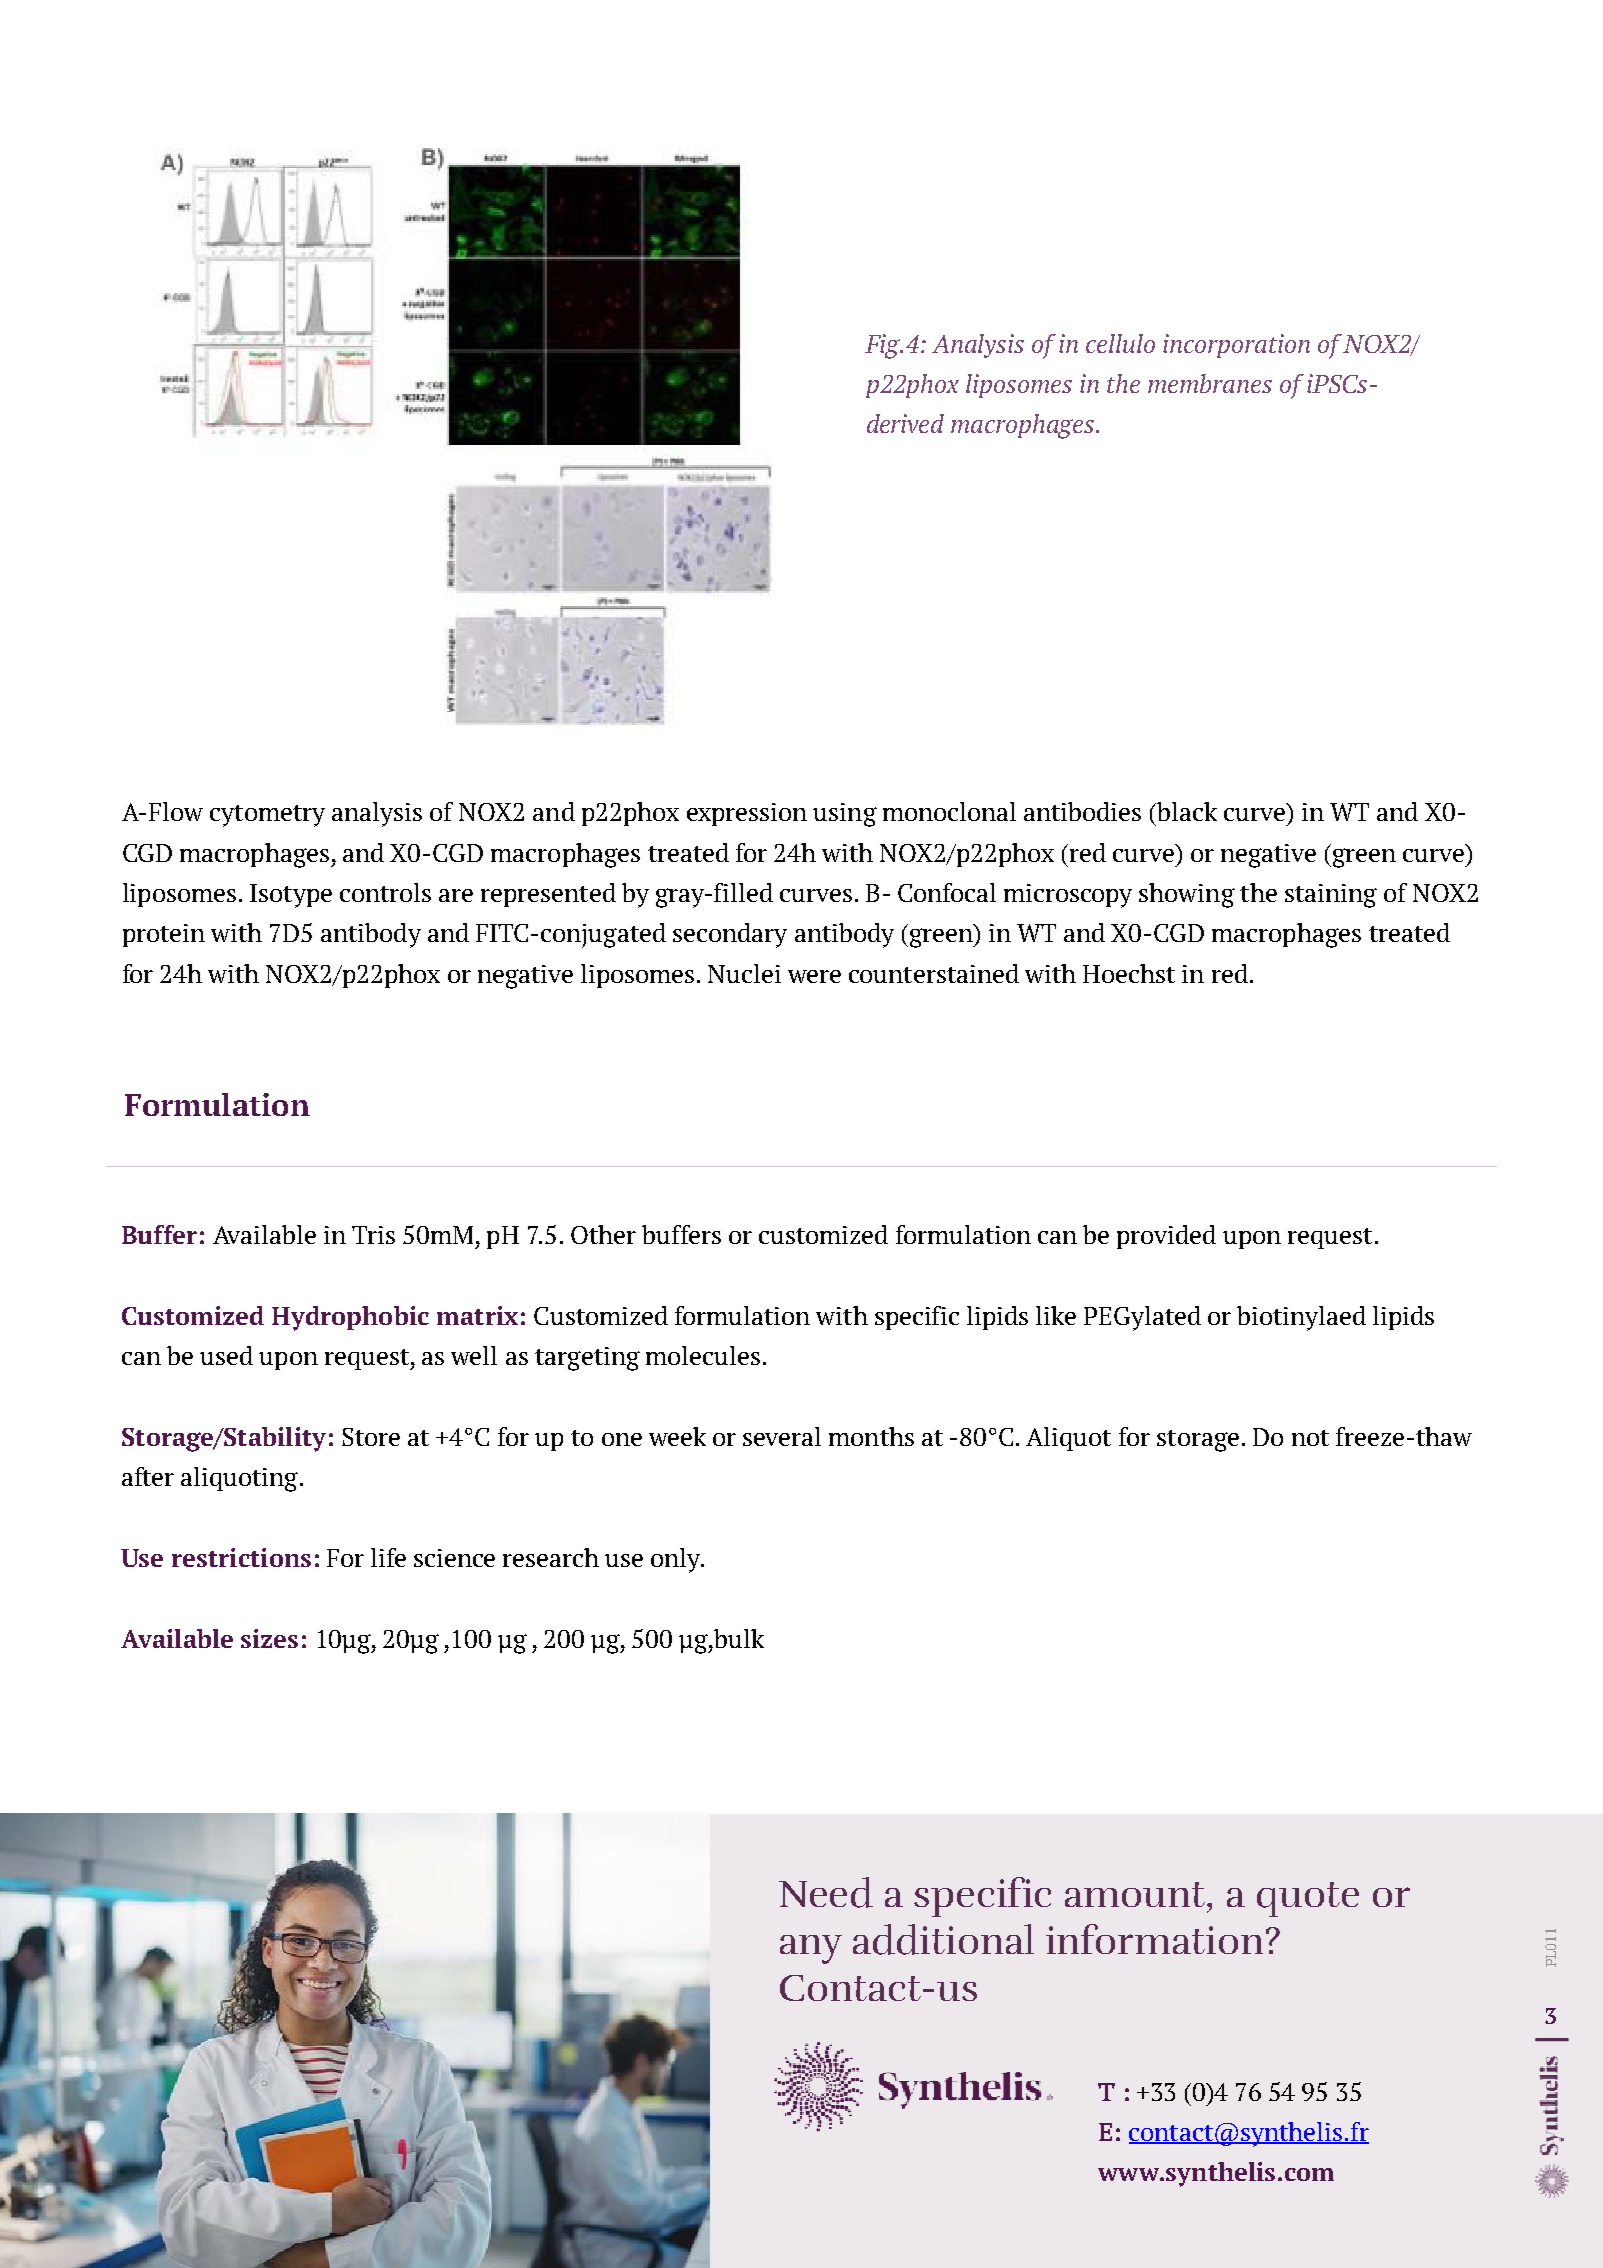 This image has width=1603, height=2268. Describe the element at coordinates (826, 1892) in the image. I see `Need` at that location.
